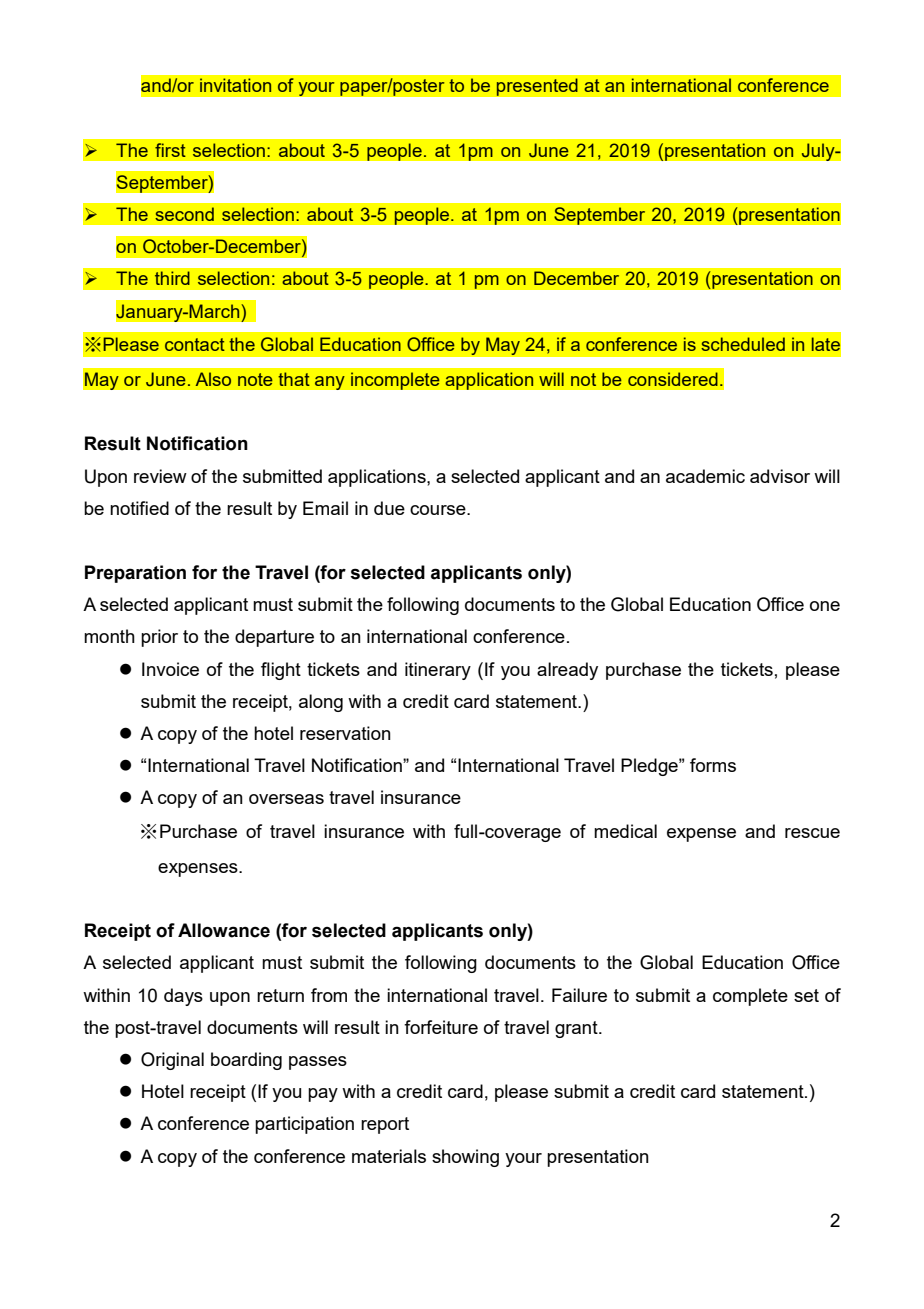  What do you see at coordinates (713, 765) in the screenshot?
I see `forms` at bounding box center [713, 765].
